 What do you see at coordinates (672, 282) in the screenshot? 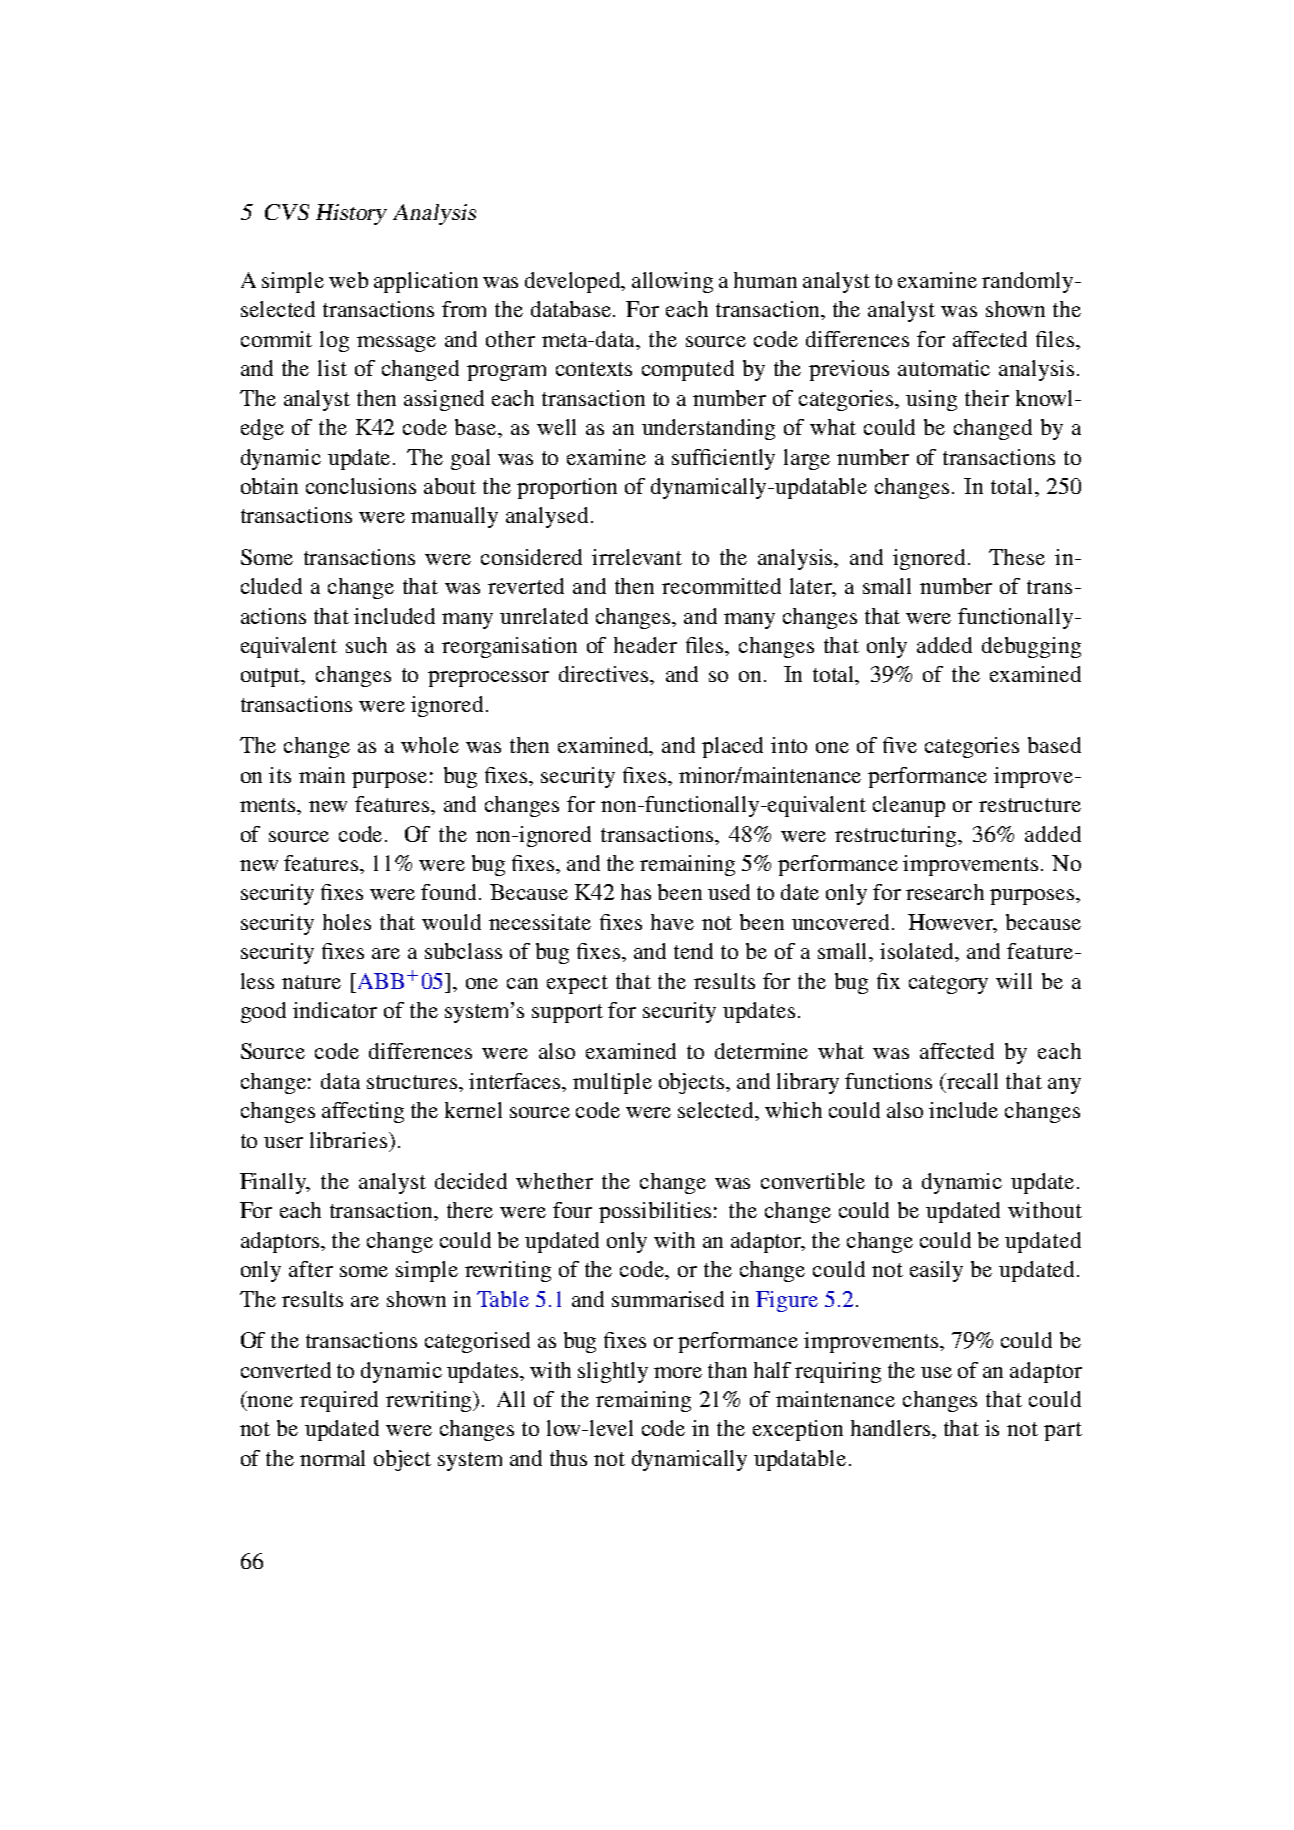
I see `allowing` at bounding box center [672, 282].
